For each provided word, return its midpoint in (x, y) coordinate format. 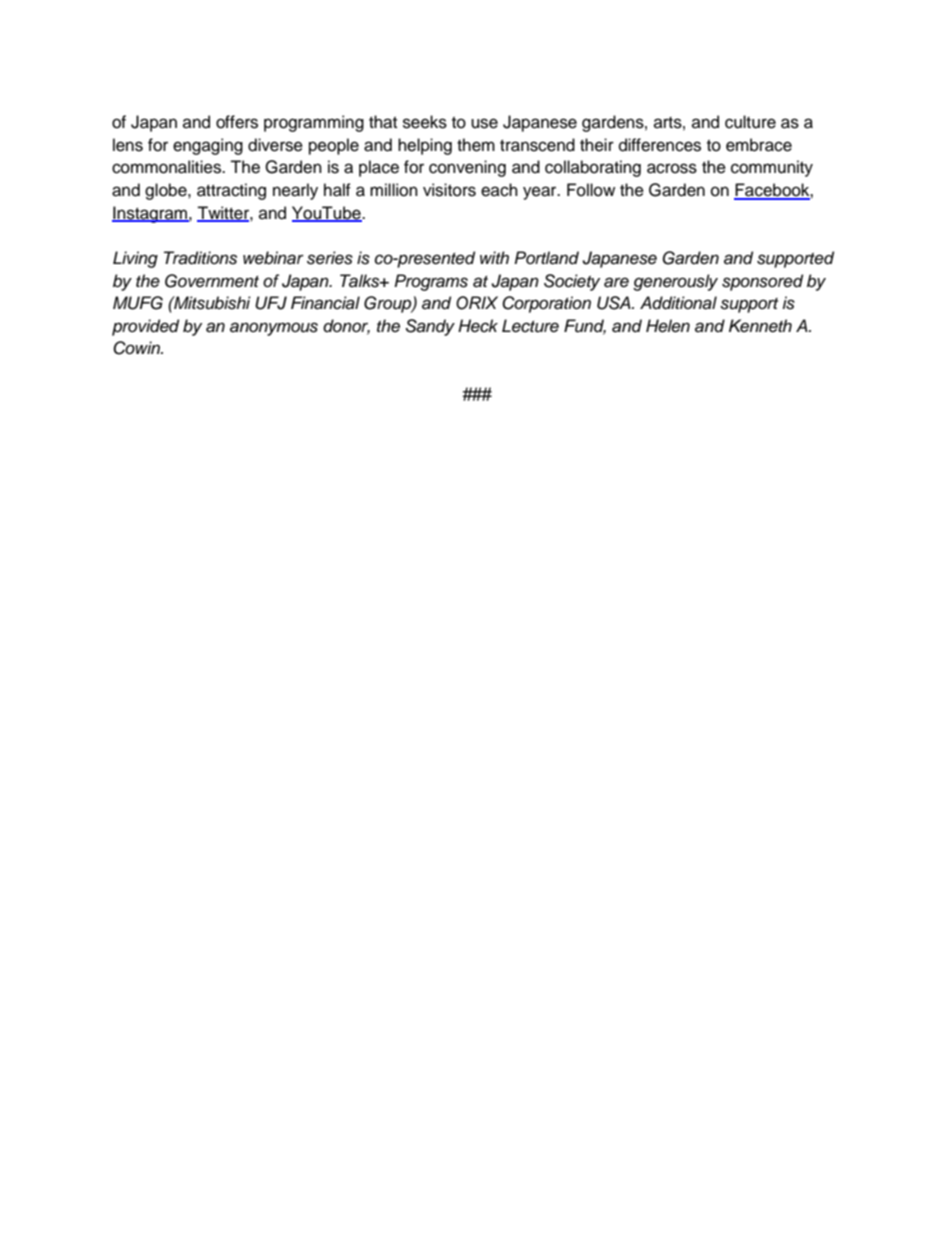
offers (237, 122)
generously (675, 282)
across (672, 168)
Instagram (151, 214)
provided (145, 327)
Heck (478, 326)
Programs (431, 282)
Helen (668, 326)
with (494, 257)
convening (467, 168)
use (484, 123)
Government (212, 281)
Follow (591, 190)
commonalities (167, 167)
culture (750, 122)
